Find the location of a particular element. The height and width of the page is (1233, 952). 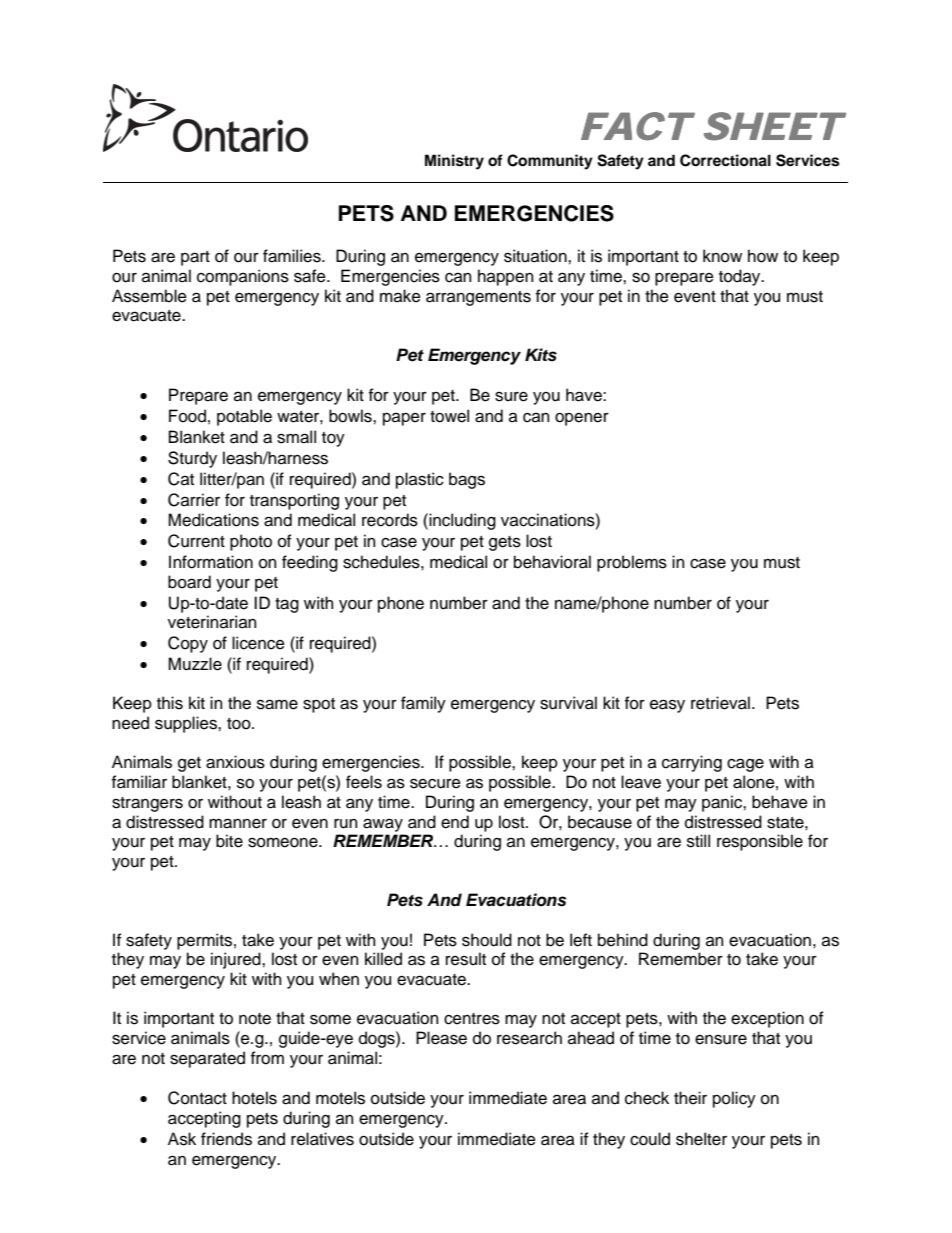

Correctional is located at coordinates (725, 160).
